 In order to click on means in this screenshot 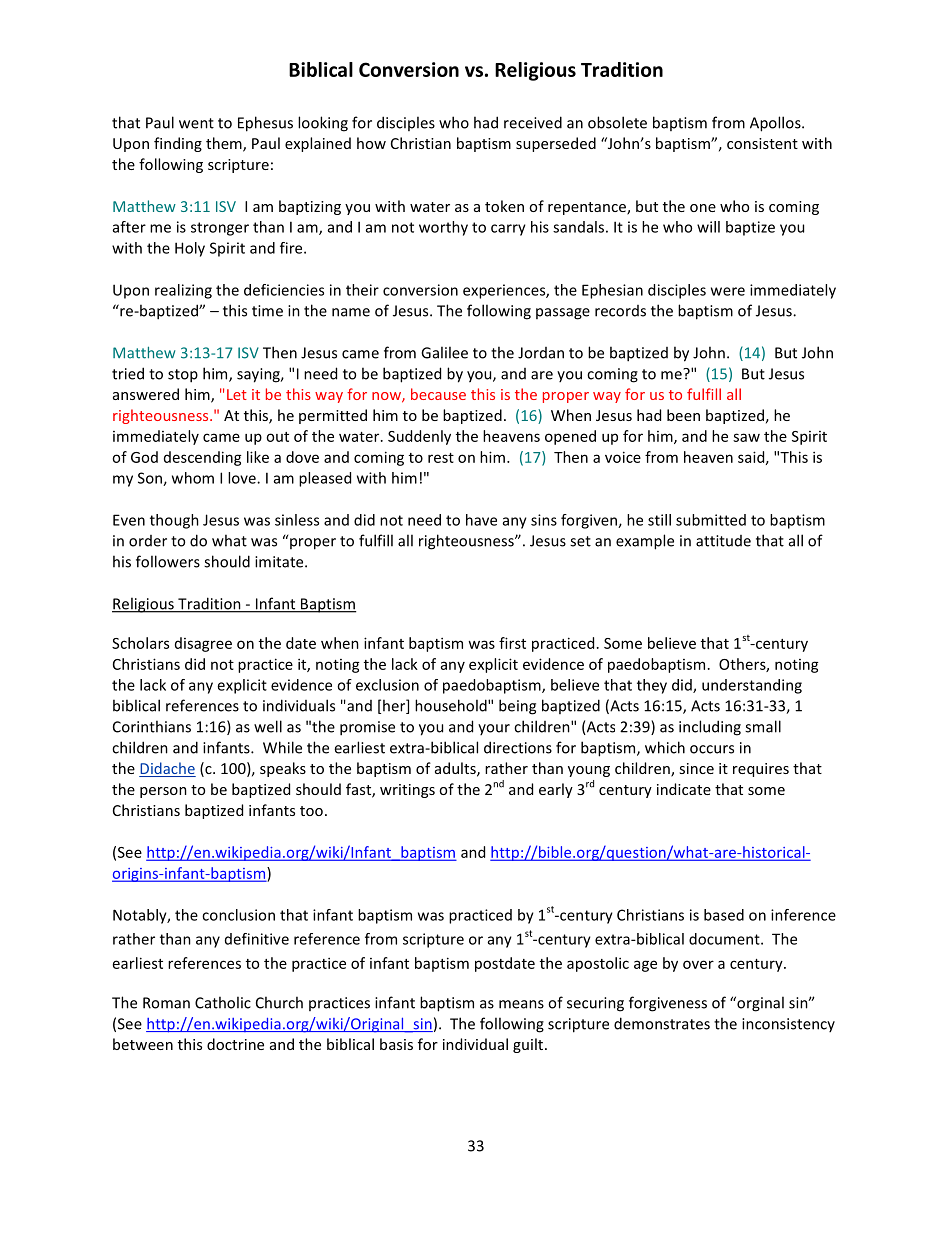, I will do `click(521, 1004)`.
